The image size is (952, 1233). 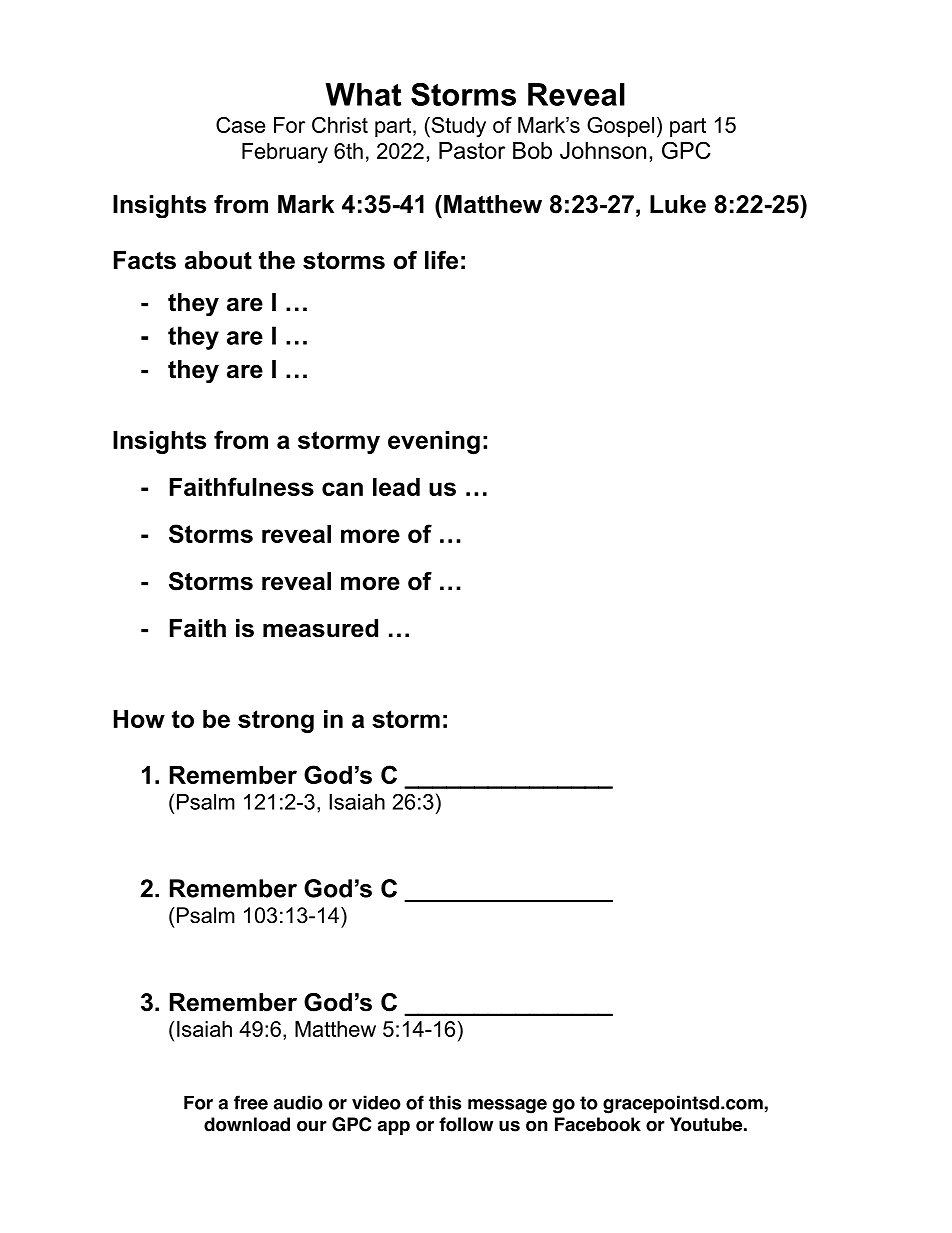 What do you see at coordinates (320, 628) in the document?
I see `measured` at bounding box center [320, 628].
